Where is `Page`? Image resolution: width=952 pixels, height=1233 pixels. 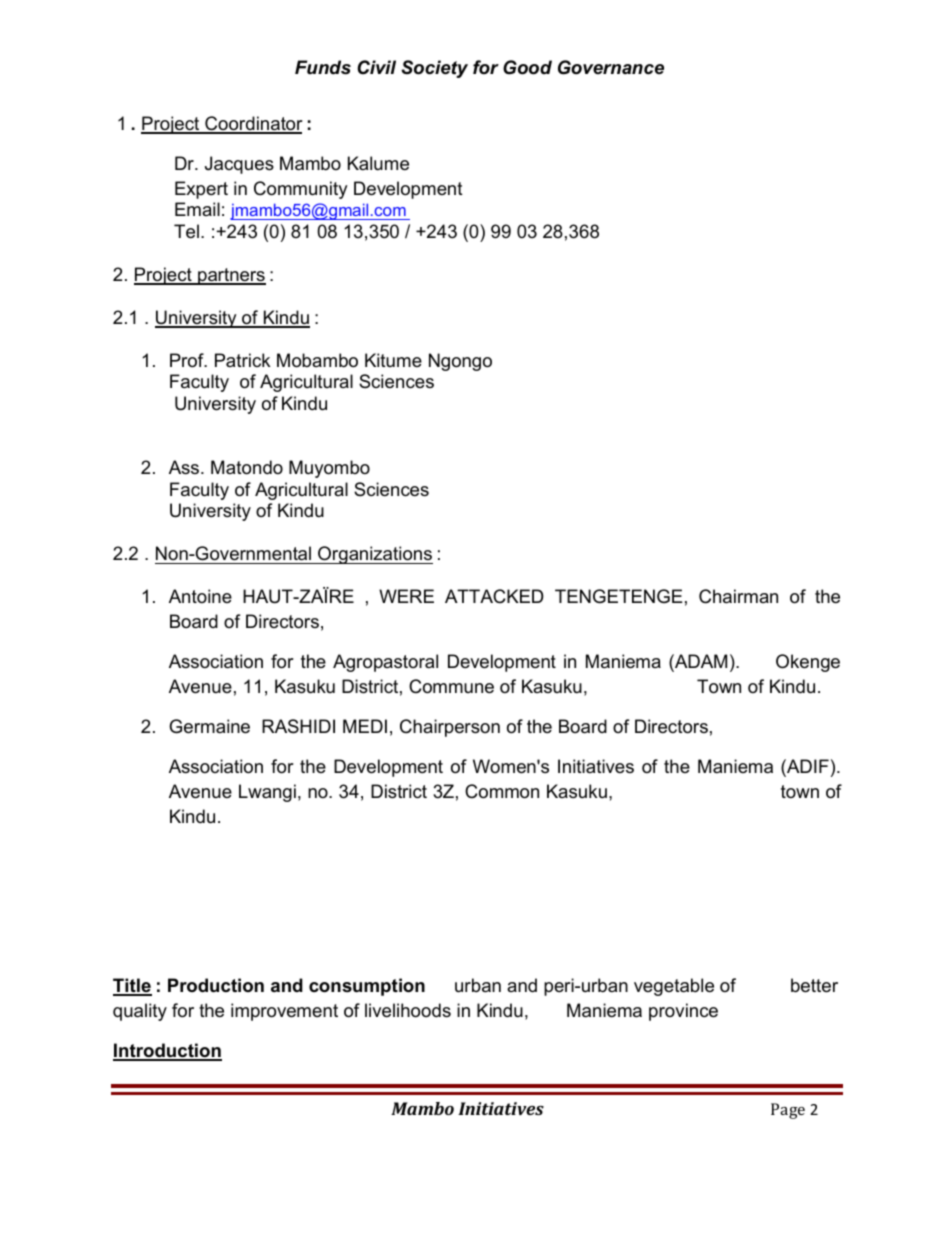 Page is located at coordinates (788, 1111).
